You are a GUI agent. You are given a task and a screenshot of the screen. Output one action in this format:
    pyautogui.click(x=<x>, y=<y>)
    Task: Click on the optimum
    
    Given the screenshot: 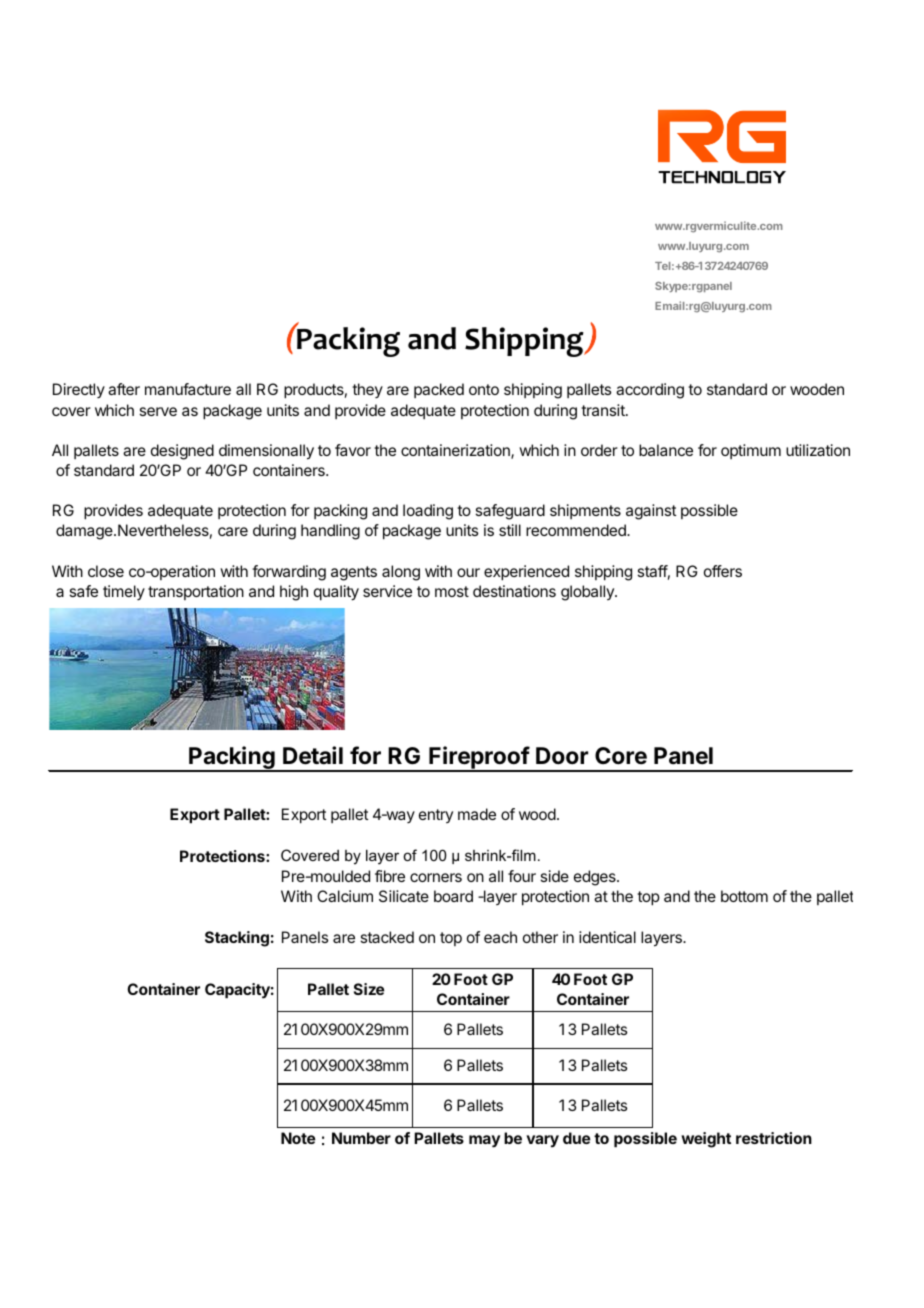 What is the action you would take?
    pyautogui.click(x=751, y=451)
